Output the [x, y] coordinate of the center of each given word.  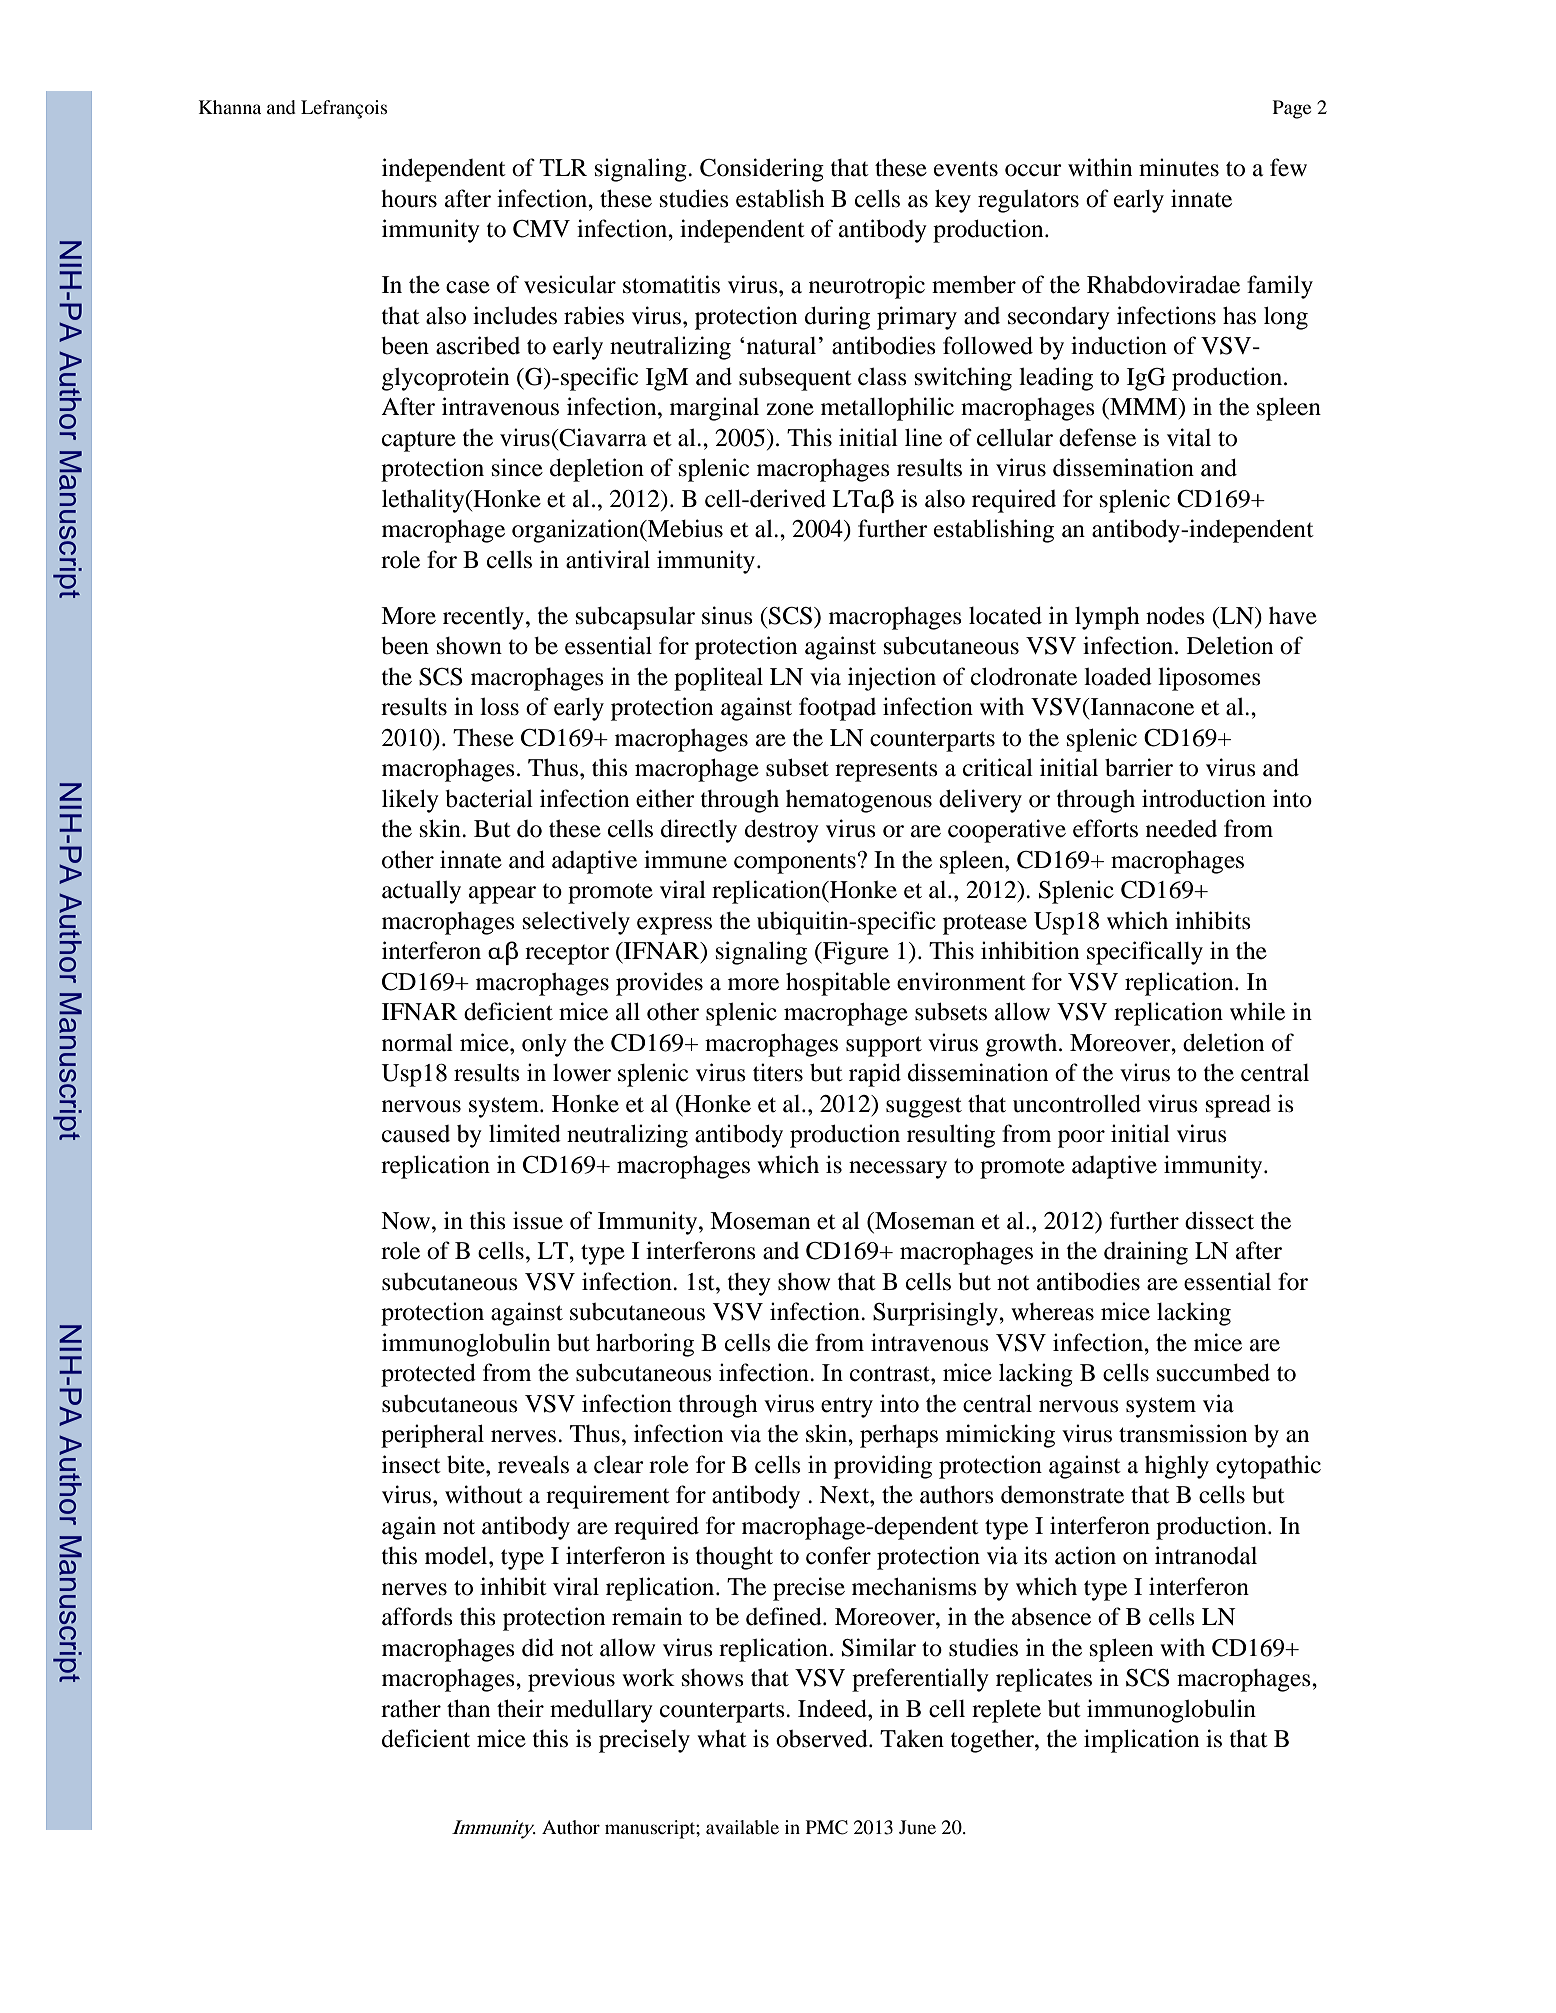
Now [407, 1221]
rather [411, 1708]
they [749, 1284]
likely [410, 801]
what [722, 1739]
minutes [1179, 167]
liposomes [1209, 679]
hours [409, 199]
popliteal [718, 679]
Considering [762, 170]
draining [1146, 1253]
